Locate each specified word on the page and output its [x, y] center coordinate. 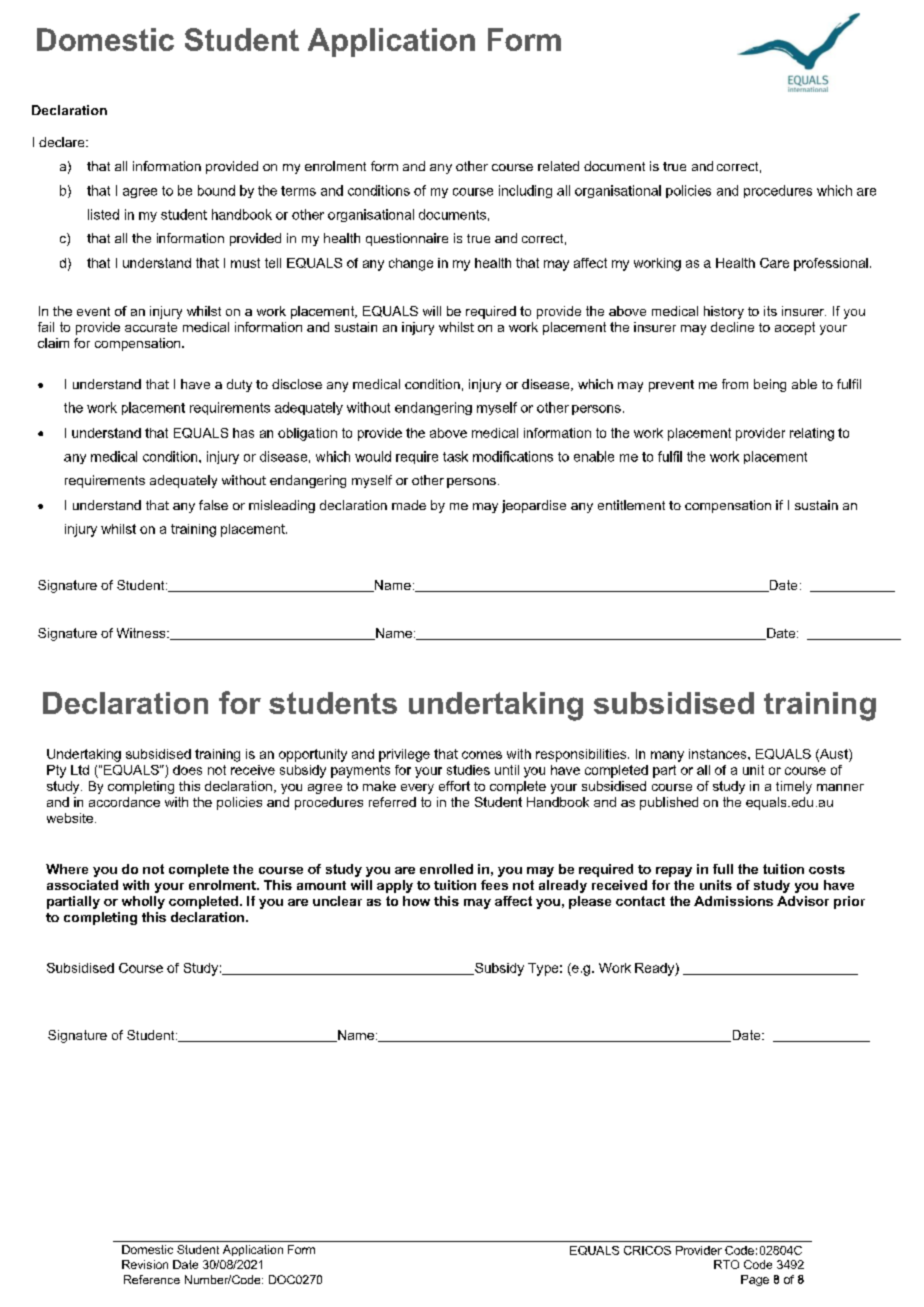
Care [774, 263]
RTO [726, 1264]
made [409, 505]
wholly [143, 902]
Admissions [733, 901]
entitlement [631, 505]
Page [755, 1280]
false [213, 505]
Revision [145, 1264]
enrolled [446, 869]
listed [103, 214]
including [525, 191]
